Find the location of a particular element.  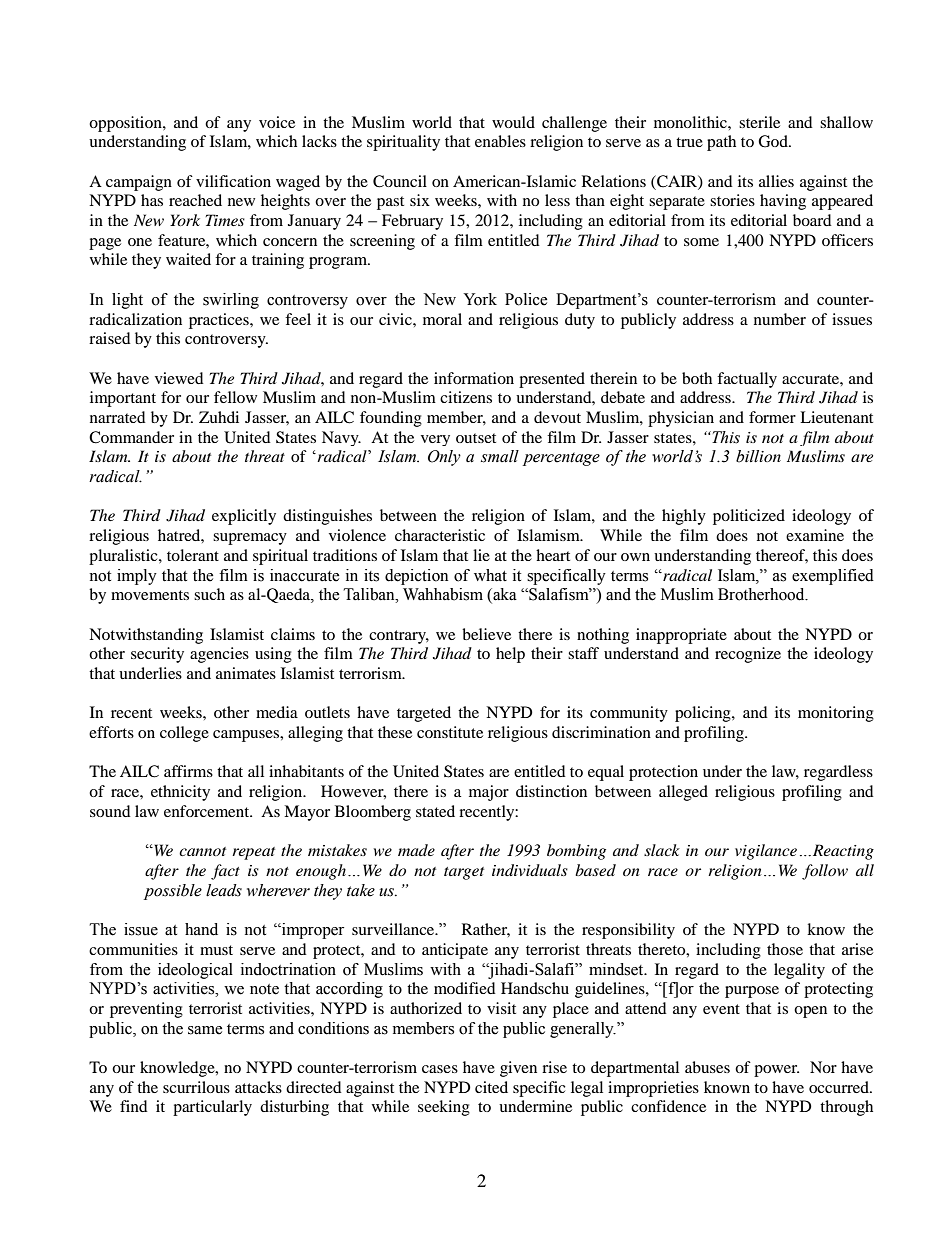

scurrilous is located at coordinates (196, 1087).
